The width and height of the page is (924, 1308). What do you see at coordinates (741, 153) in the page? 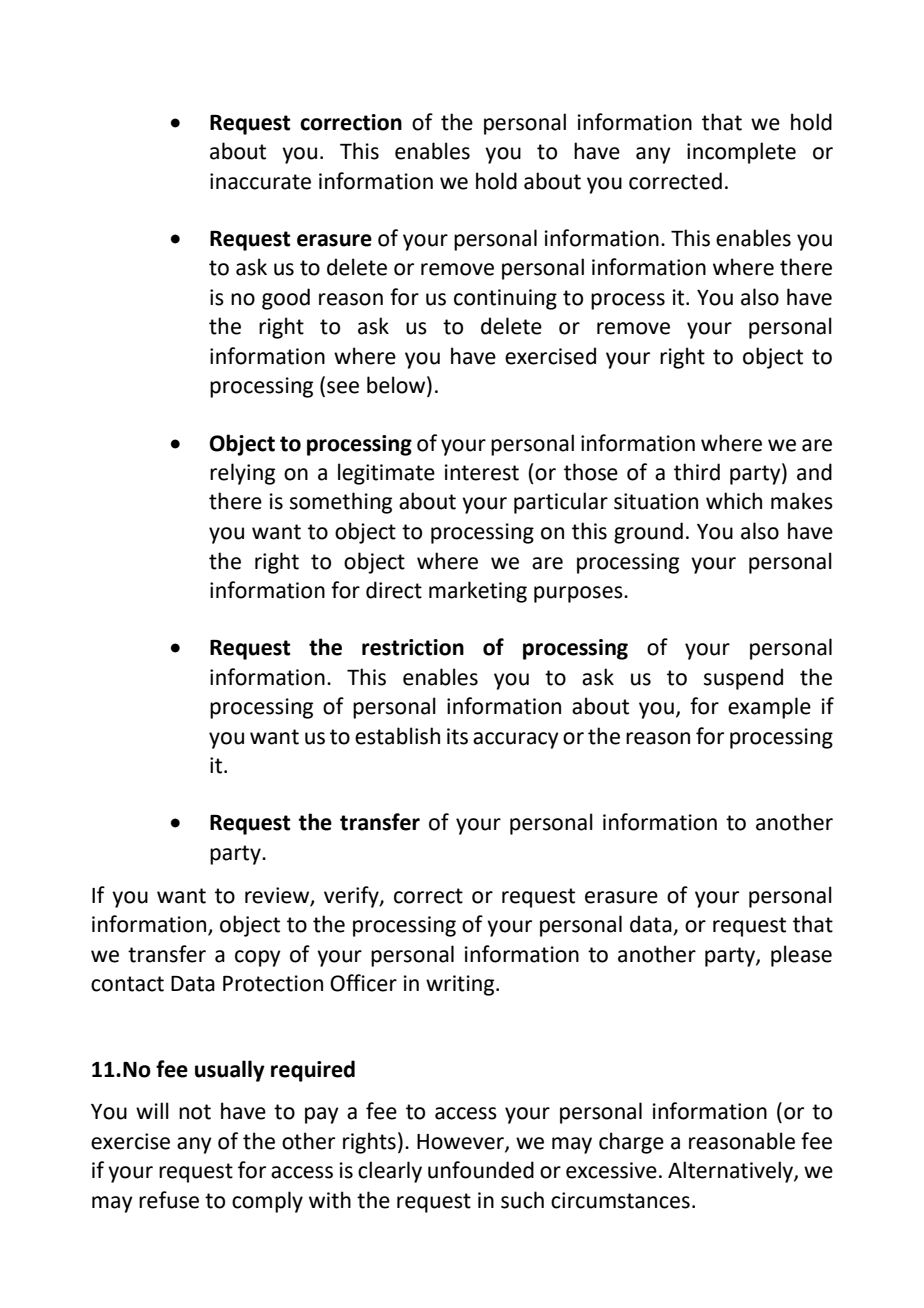
I see `incomplete` at bounding box center [741, 153].
